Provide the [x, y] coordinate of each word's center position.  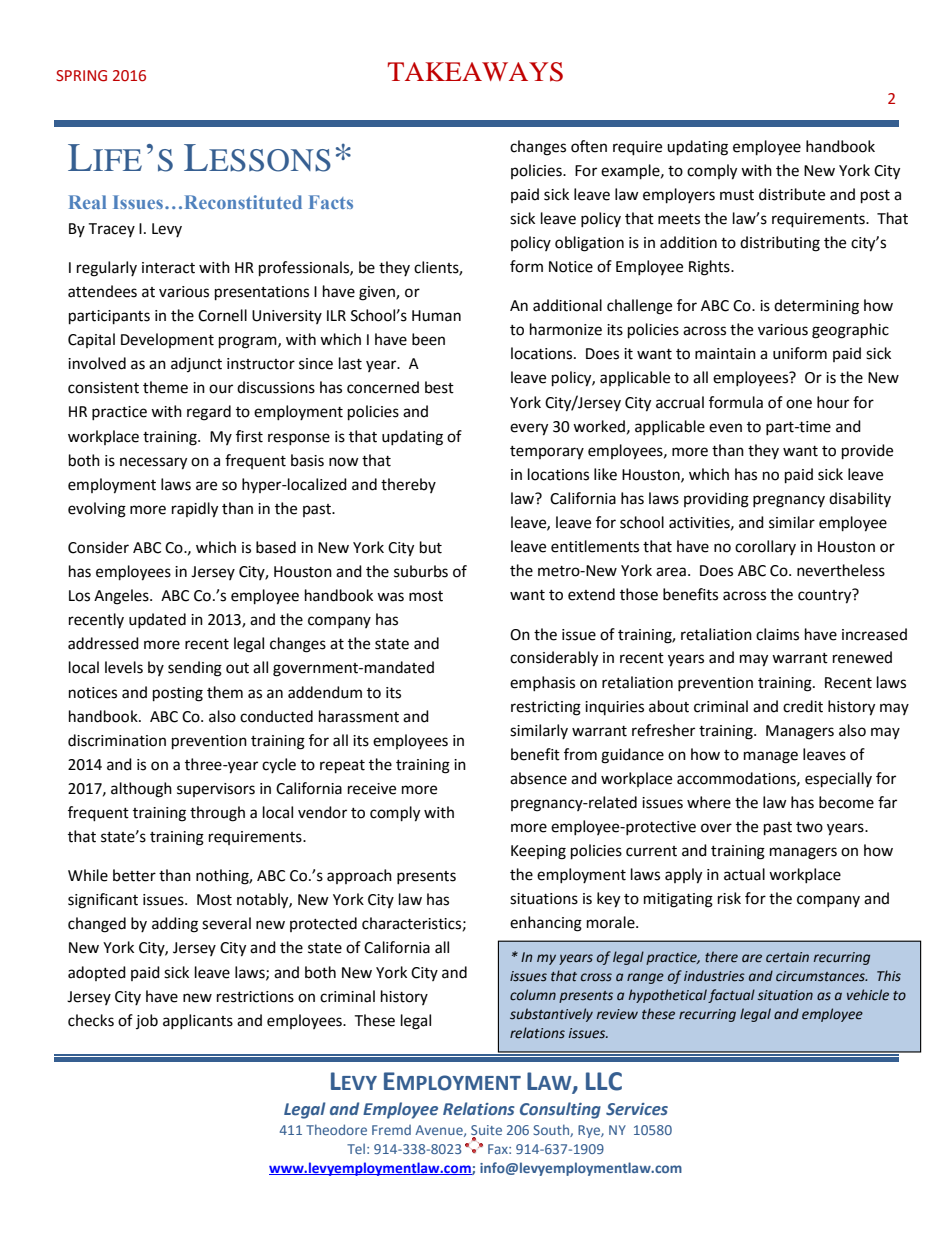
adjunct [196, 364]
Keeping [538, 852]
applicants [198, 1021]
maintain [725, 354]
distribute [792, 194]
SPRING [81, 76]
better [134, 875]
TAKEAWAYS [475, 72]
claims [777, 634]
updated [157, 620]
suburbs [421, 571]
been [428, 339]
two [809, 827]
